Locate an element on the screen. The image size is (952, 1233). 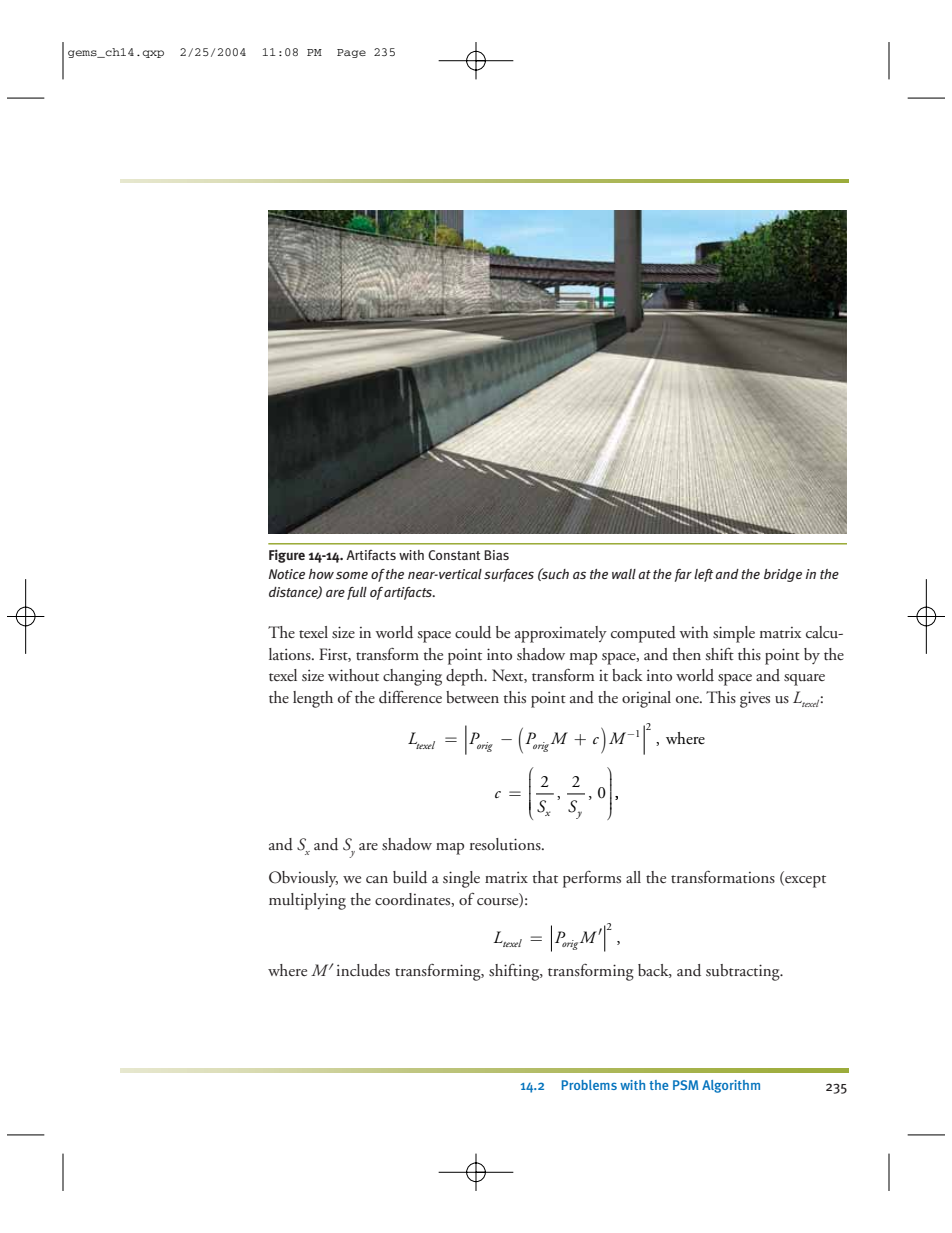
Bias is located at coordinates (496, 555).
